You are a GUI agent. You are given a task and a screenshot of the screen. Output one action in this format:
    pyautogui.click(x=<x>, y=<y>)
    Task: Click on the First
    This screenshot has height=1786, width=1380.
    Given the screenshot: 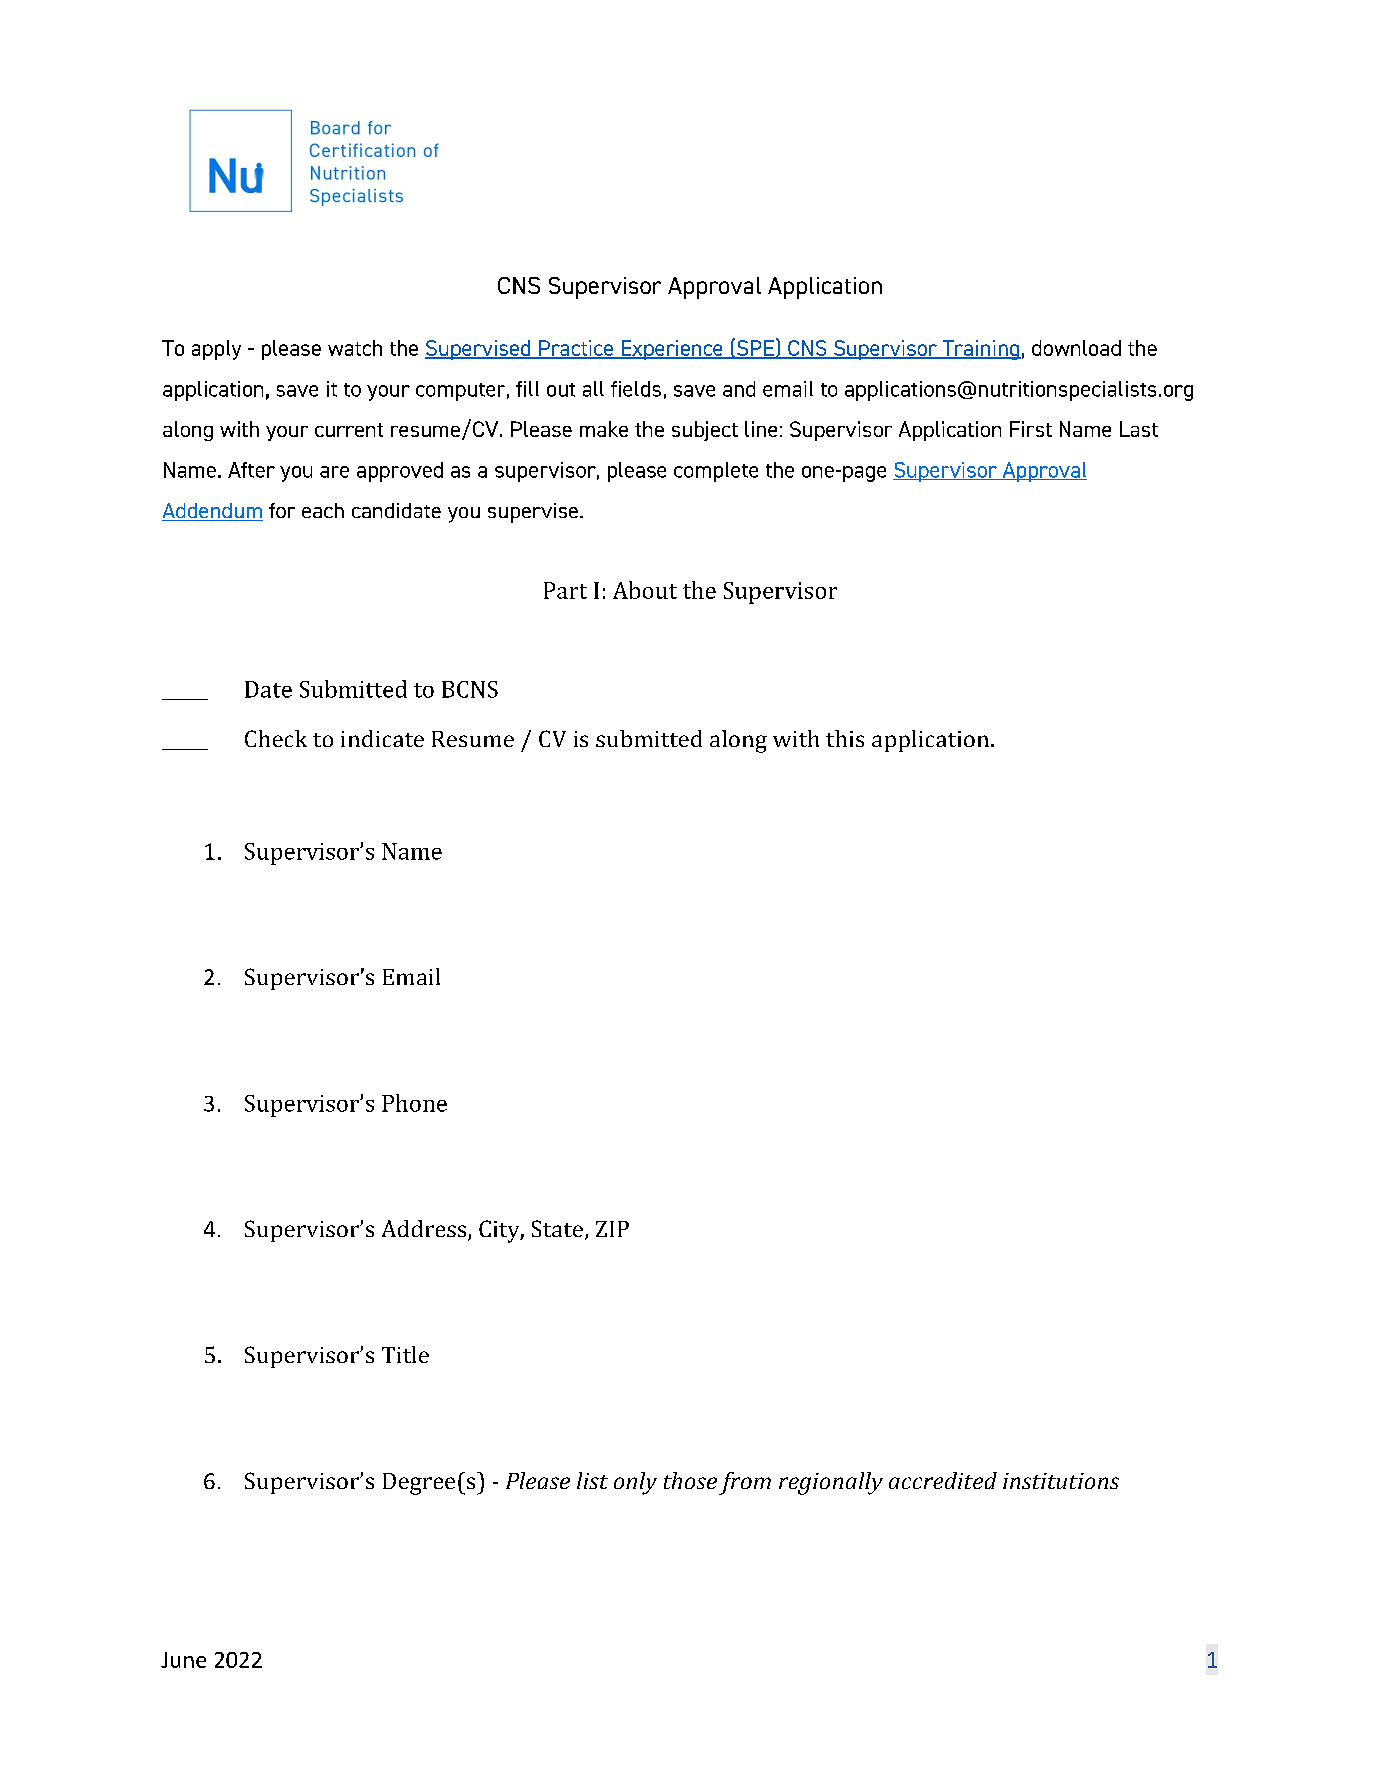 What is the action you would take?
    pyautogui.click(x=1031, y=429)
